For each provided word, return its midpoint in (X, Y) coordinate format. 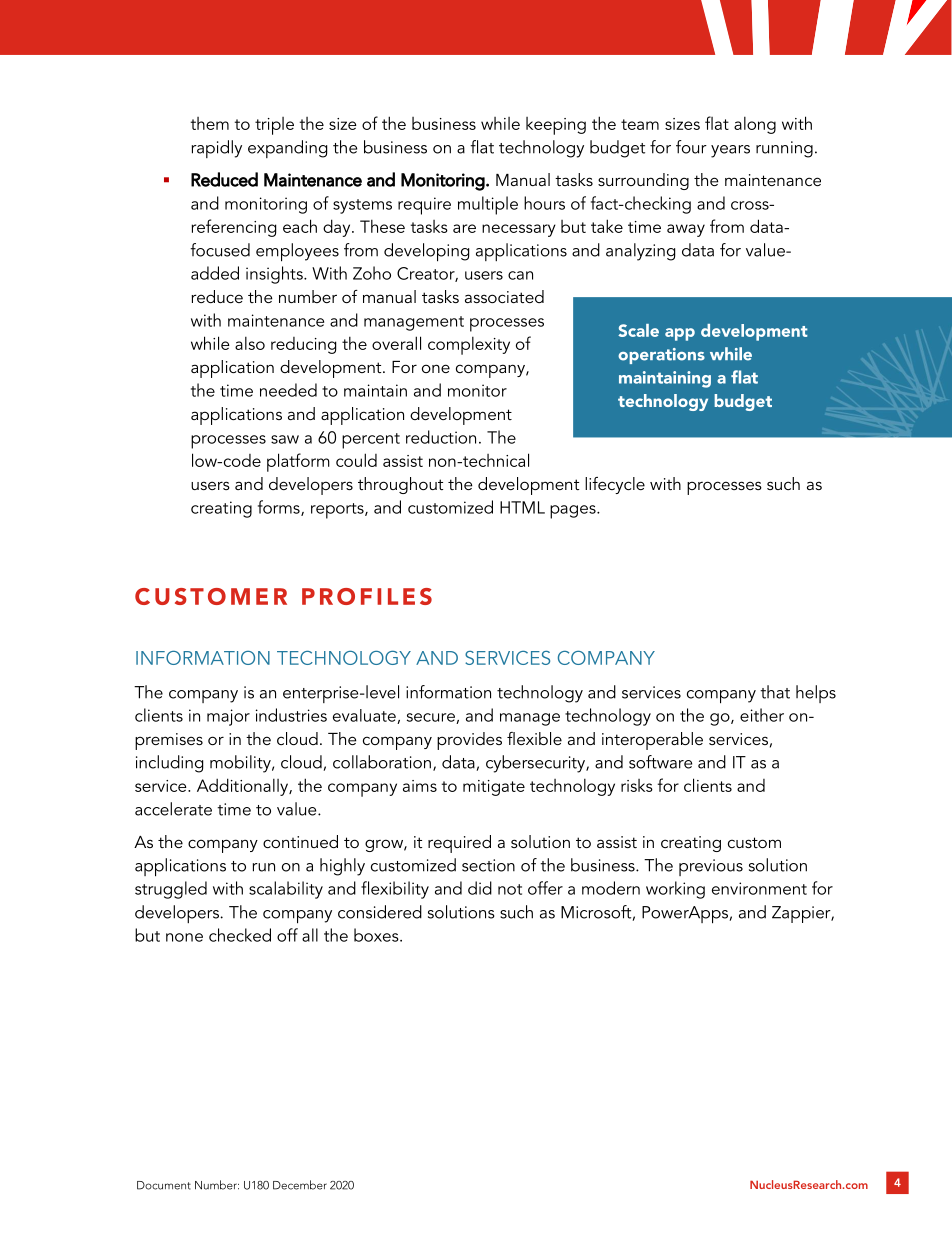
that (775, 692)
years (730, 151)
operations (661, 356)
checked (240, 935)
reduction (441, 437)
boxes (377, 935)
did (480, 888)
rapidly (217, 149)
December (300, 1185)
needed (288, 390)
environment (759, 888)
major (228, 717)
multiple (488, 205)
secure (432, 718)
